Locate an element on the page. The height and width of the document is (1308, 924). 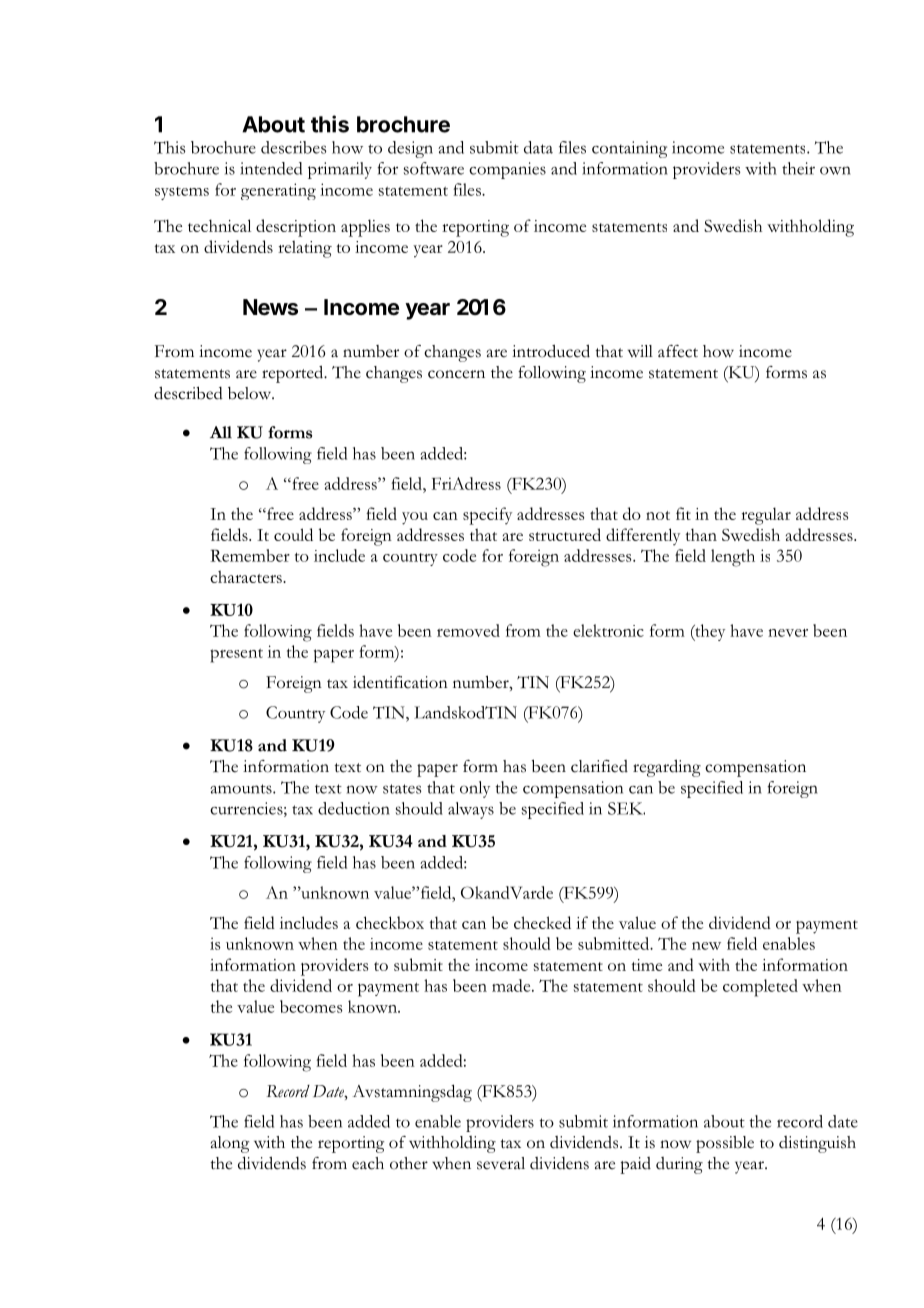
present is located at coordinates (236, 656).
